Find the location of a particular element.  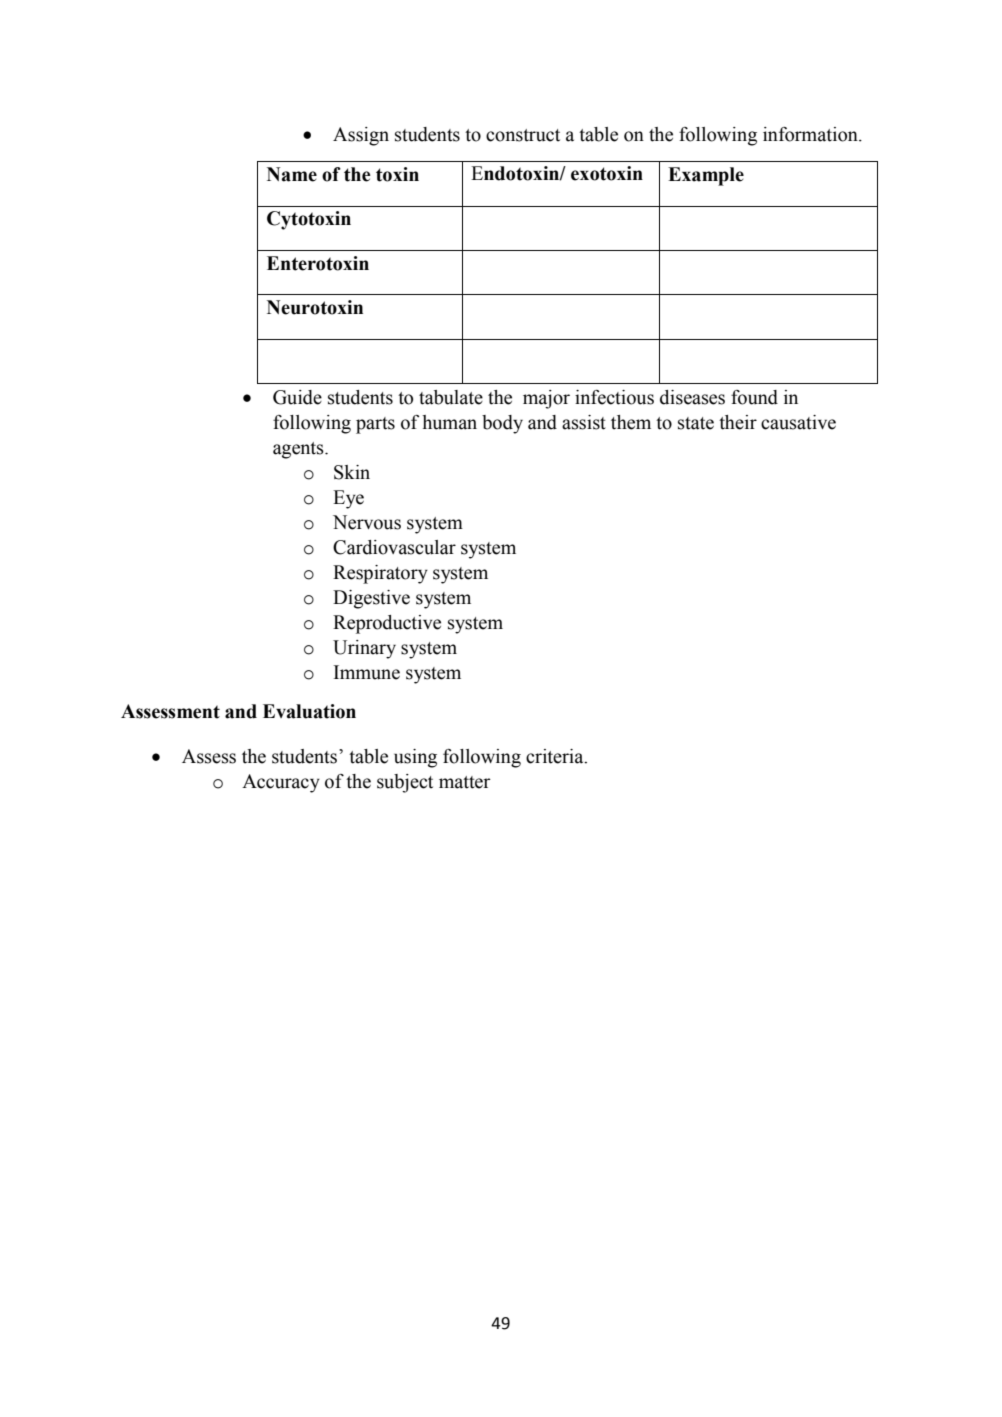

Guide is located at coordinates (297, 397).
